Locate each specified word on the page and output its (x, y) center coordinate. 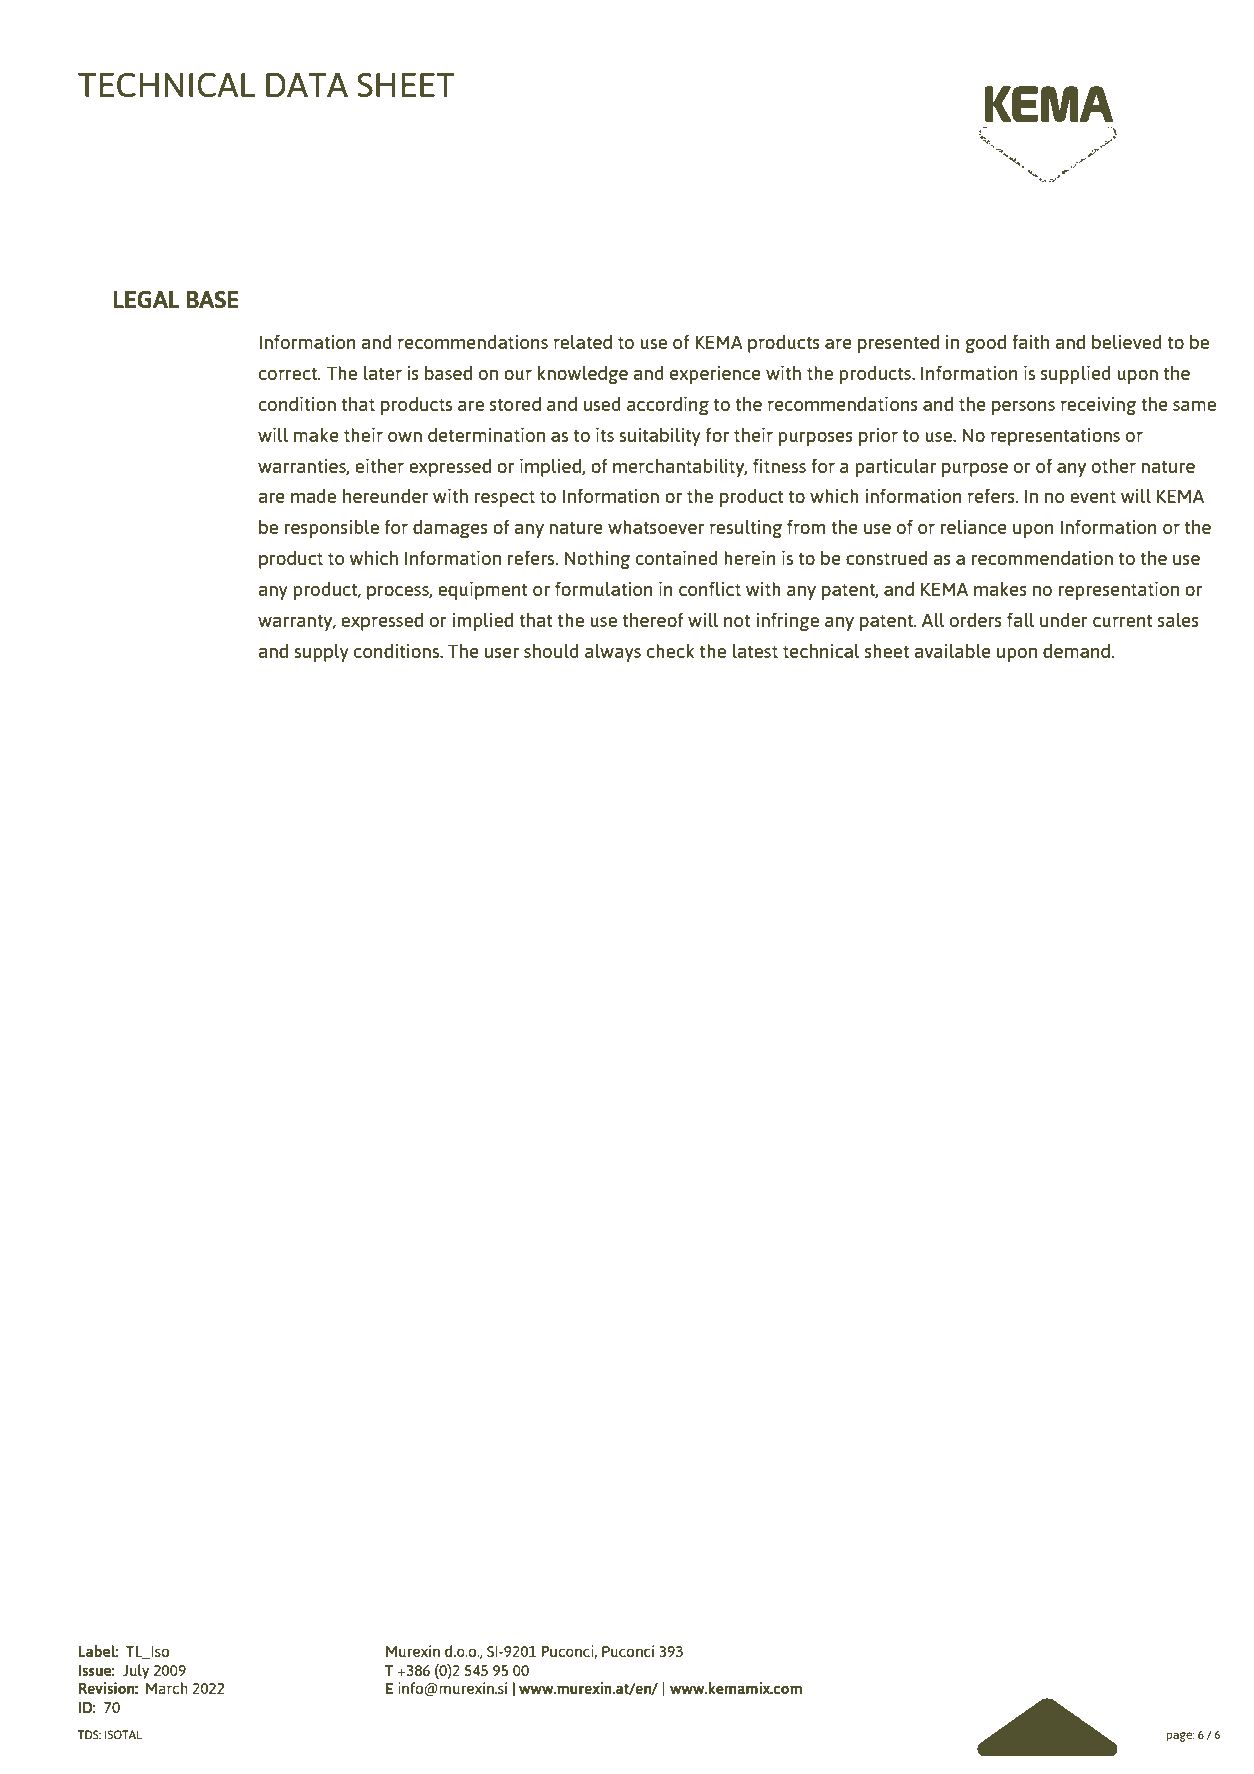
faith (1031, 342)
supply (321, 653)
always (613, 653)
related (583, 342)
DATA (307, 85)
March (167, 1688)
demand (1076, 651)
